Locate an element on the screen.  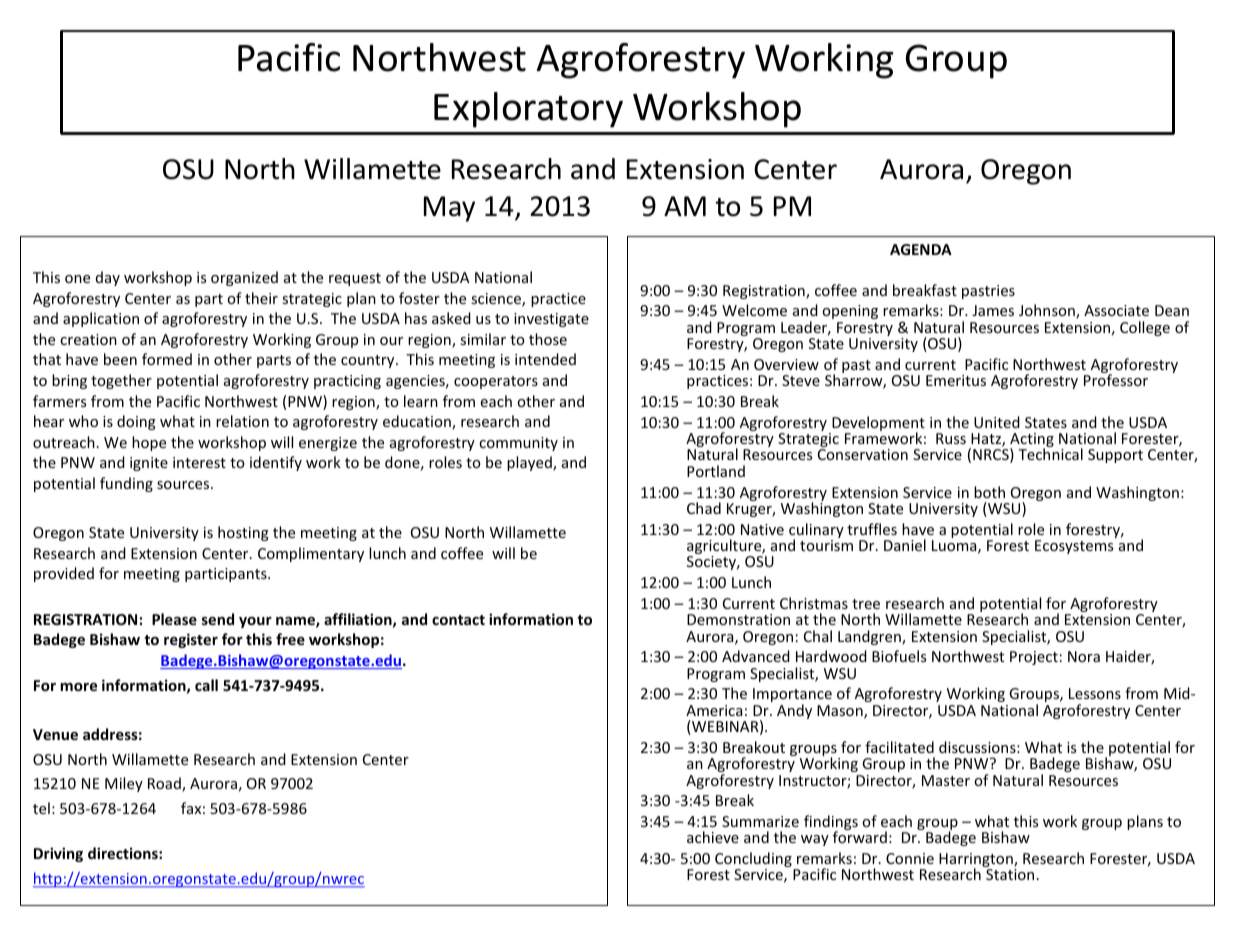
AGENDA is located at coordinates (921, 249).
